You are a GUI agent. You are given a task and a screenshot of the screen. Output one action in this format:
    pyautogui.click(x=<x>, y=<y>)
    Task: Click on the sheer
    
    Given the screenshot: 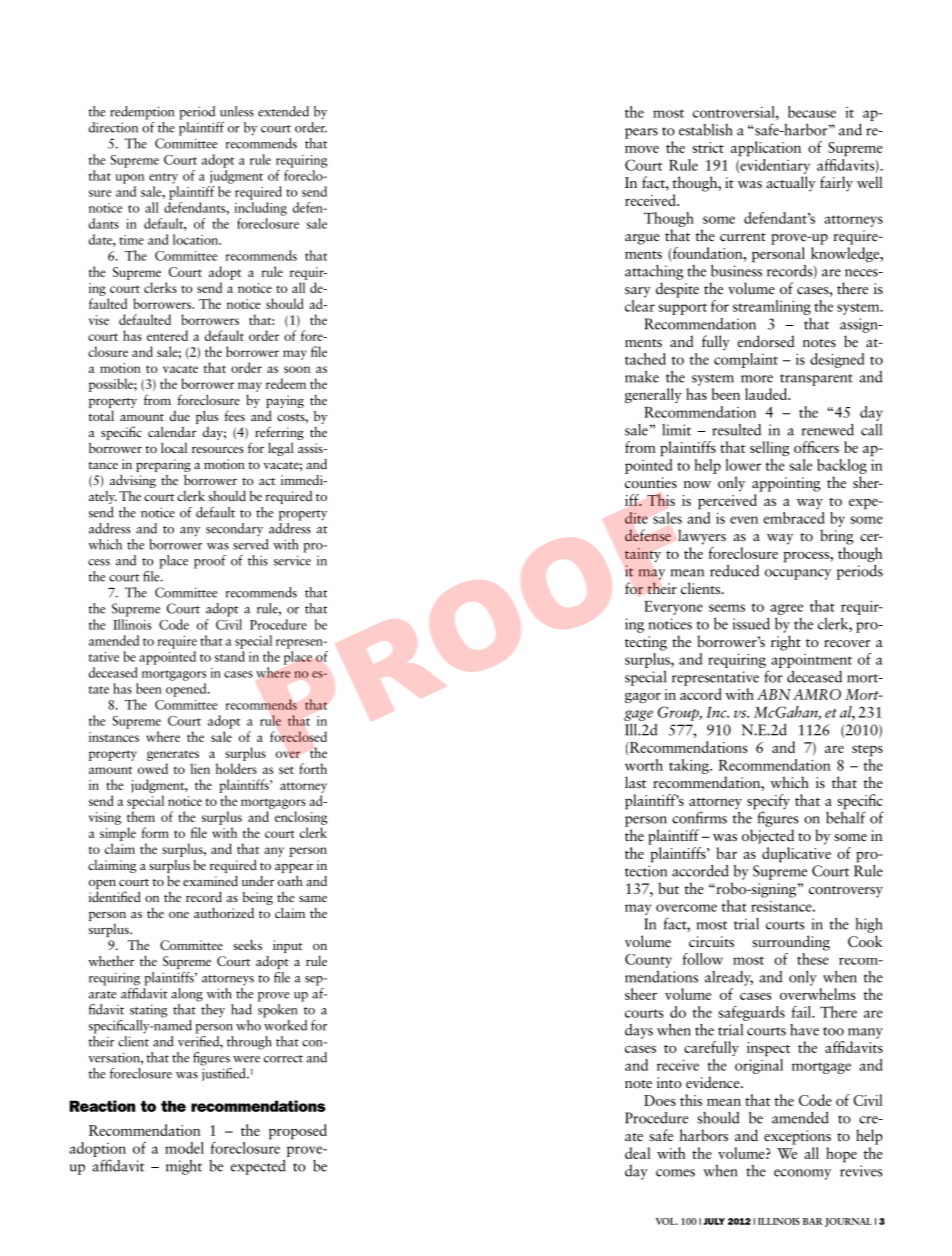 What is the action you would take?
    pyautogui.click(x=641, y=994)
